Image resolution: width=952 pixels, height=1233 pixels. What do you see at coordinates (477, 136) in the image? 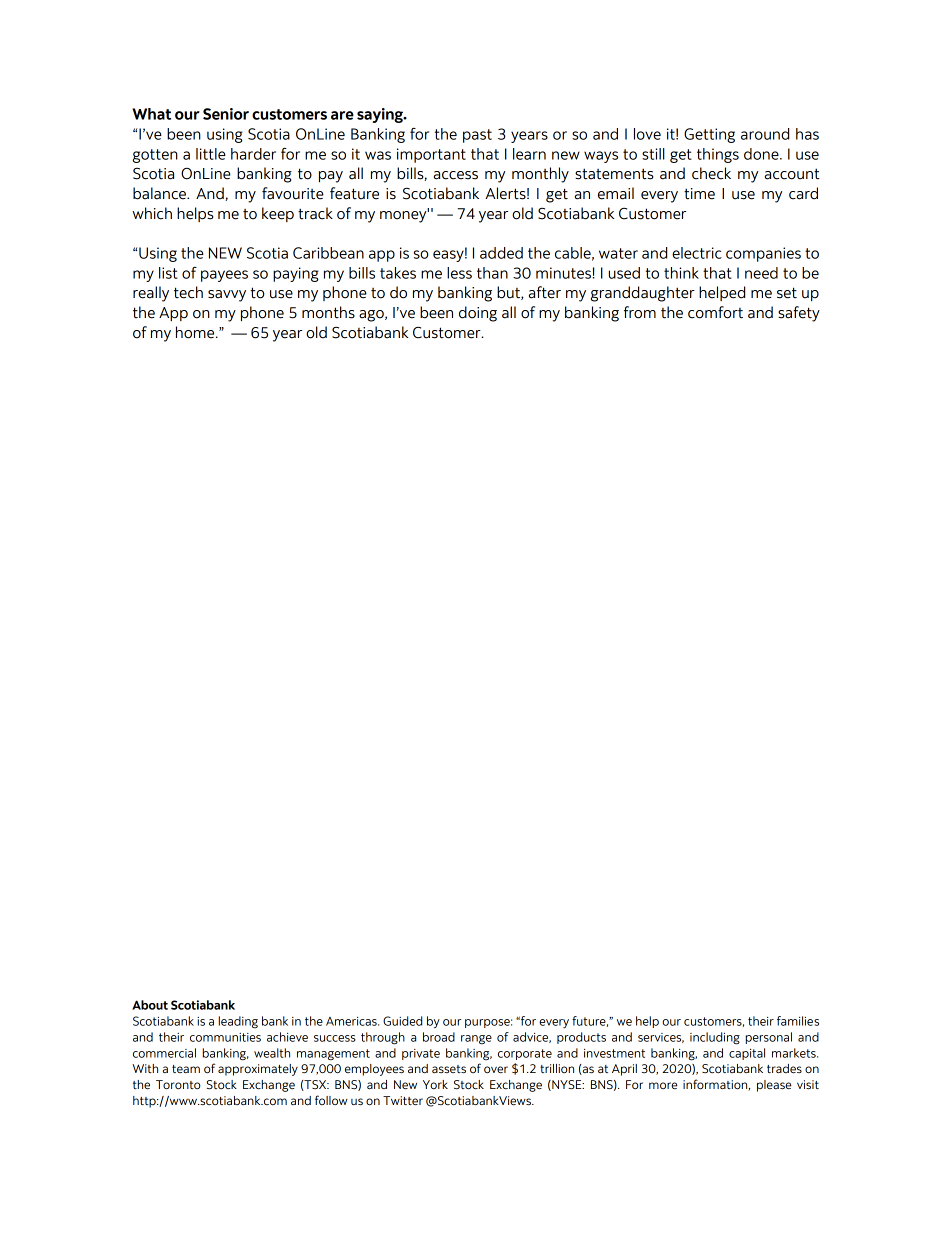
I see `past` at bounding box center [477, 136].
